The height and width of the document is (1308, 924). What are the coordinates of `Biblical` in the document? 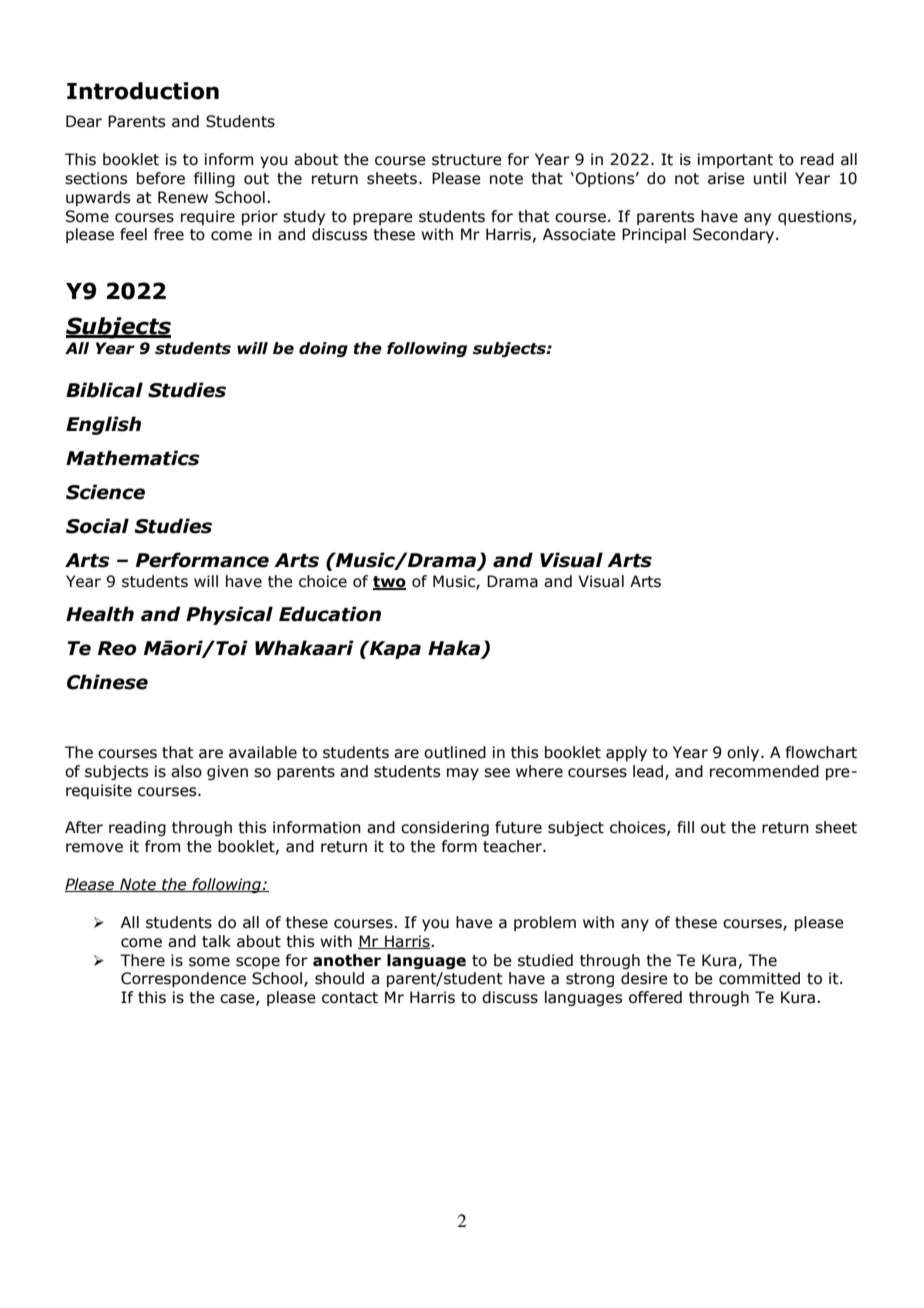 It's located at (104, 390).
